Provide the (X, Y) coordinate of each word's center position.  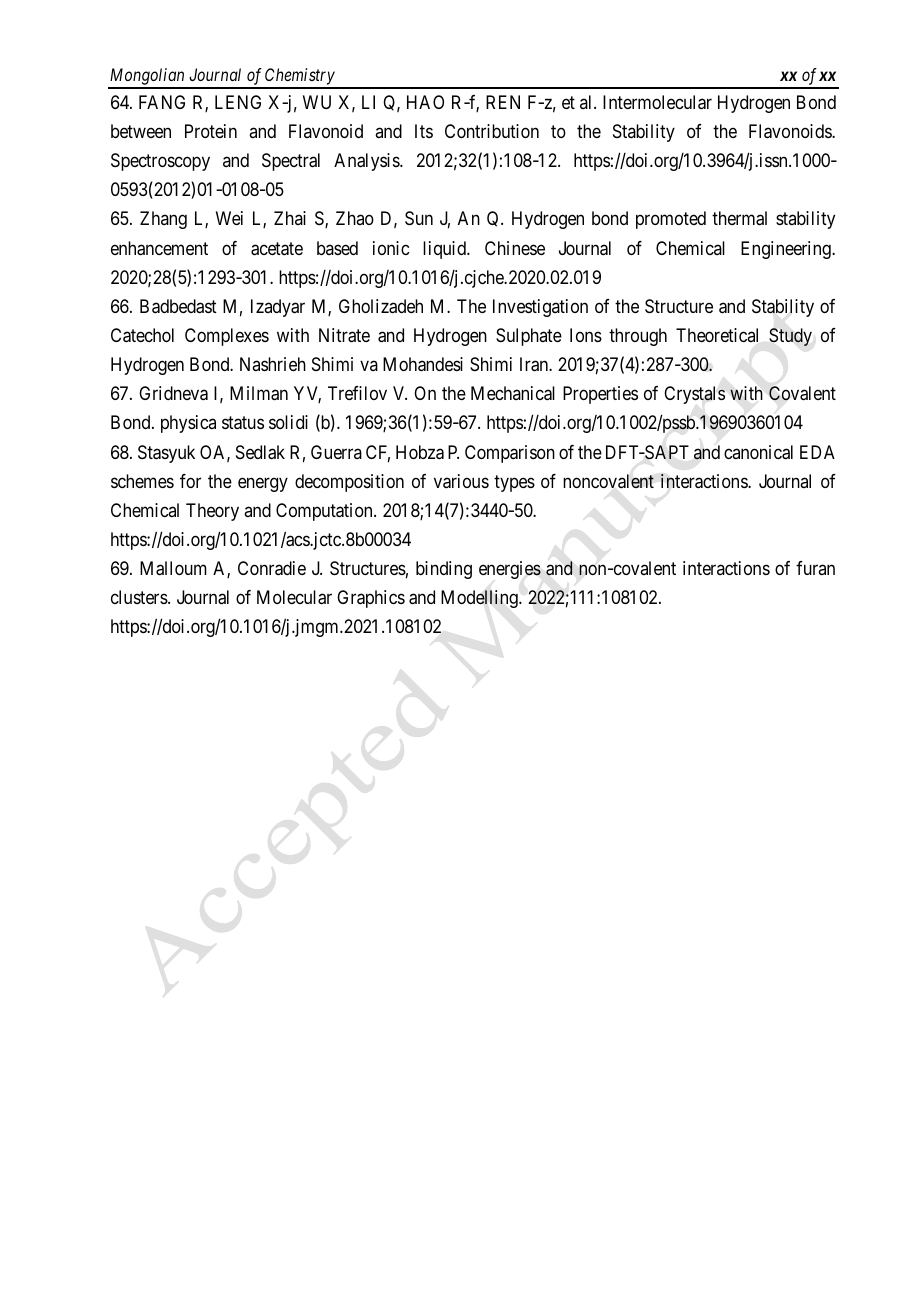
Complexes (227, 337)
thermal (739, 218)
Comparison (510, 454)
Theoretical (717, 335)
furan (815, 568)
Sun (419, 218)
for (190, 481)
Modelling (480, 599)
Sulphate (529, 337)
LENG (238, 102)
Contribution (492, 131)
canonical (758, 452)
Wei (229, 218)
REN (503, 102)
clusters (140, 597)
